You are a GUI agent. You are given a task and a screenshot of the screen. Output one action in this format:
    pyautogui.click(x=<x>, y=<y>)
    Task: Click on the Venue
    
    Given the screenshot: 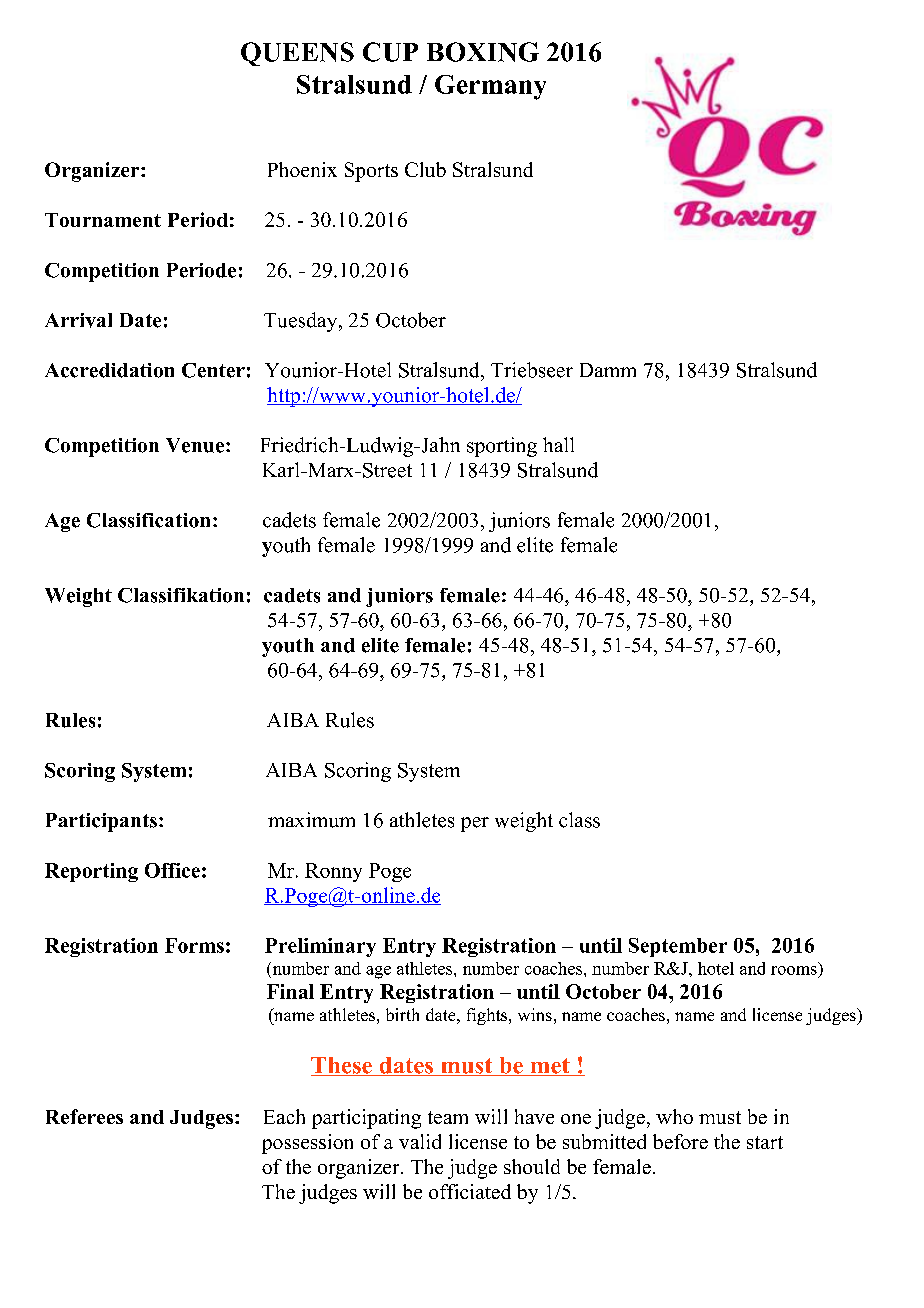 What is the action you would take?
    pyautogui.click(x=196, y=445)
